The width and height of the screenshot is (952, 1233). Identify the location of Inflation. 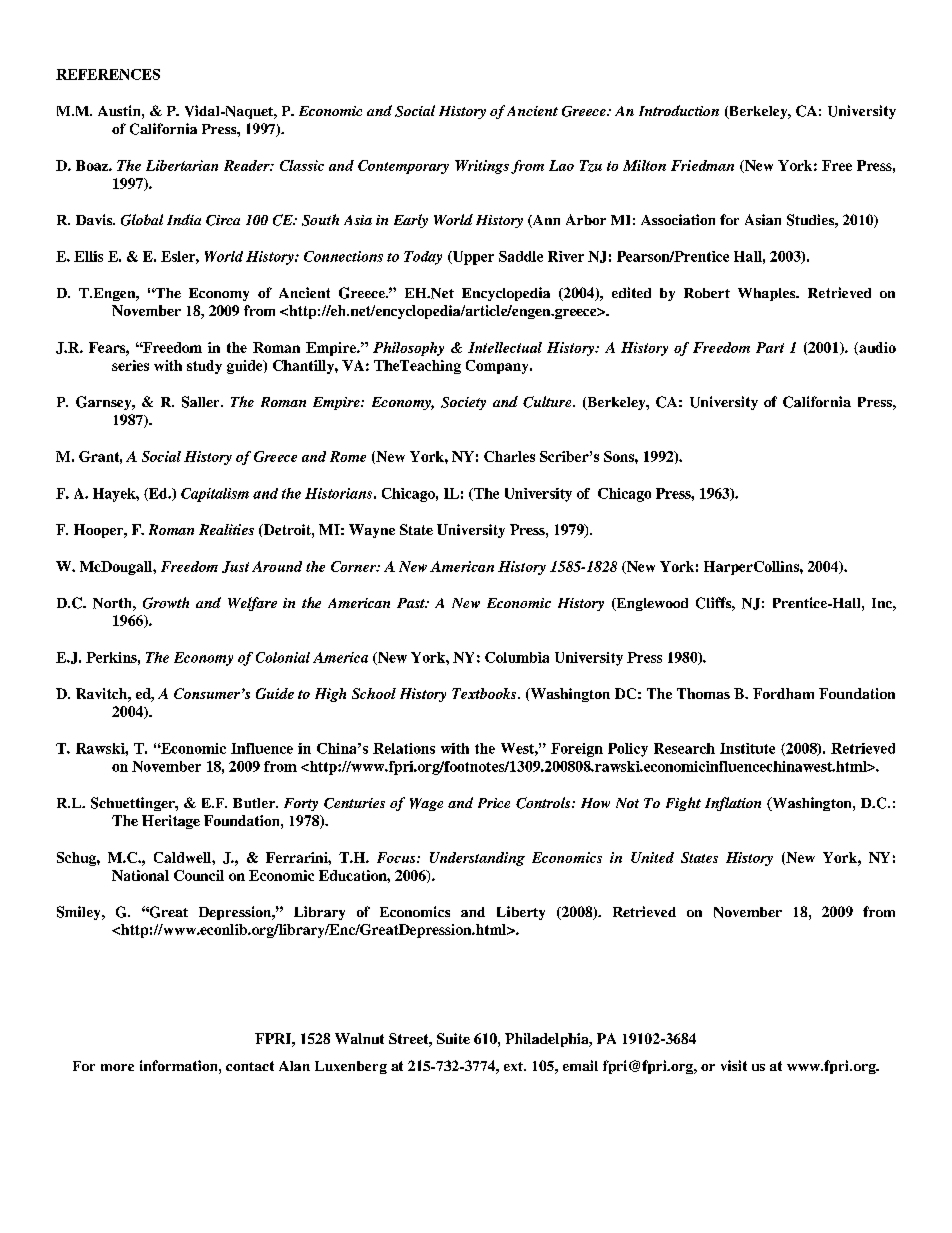
(733, 804).
